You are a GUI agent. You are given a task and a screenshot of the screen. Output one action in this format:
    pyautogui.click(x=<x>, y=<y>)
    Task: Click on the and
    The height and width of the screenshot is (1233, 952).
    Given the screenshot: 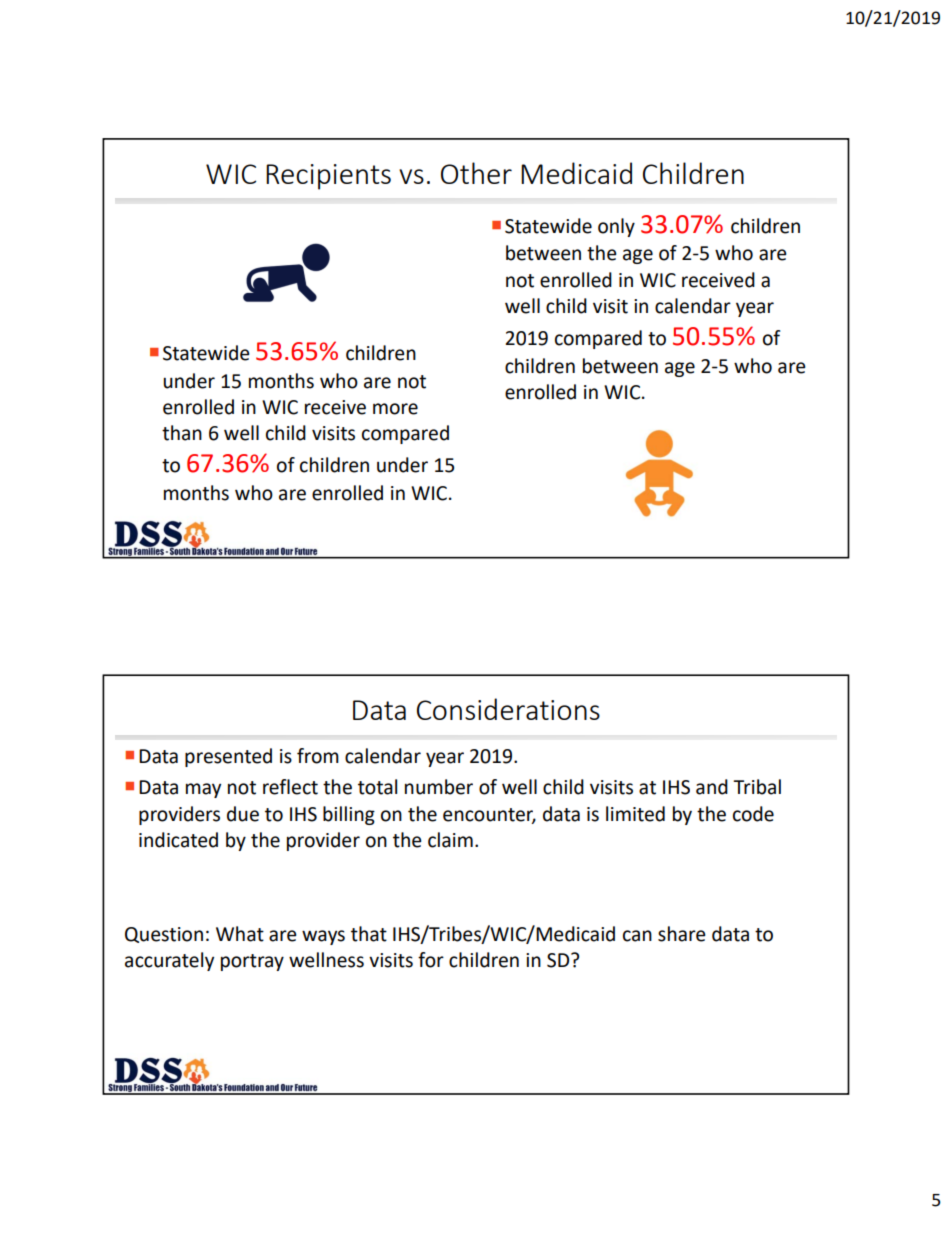 What is the action you would take?
    pyautogui.click(x=712, y=787)
